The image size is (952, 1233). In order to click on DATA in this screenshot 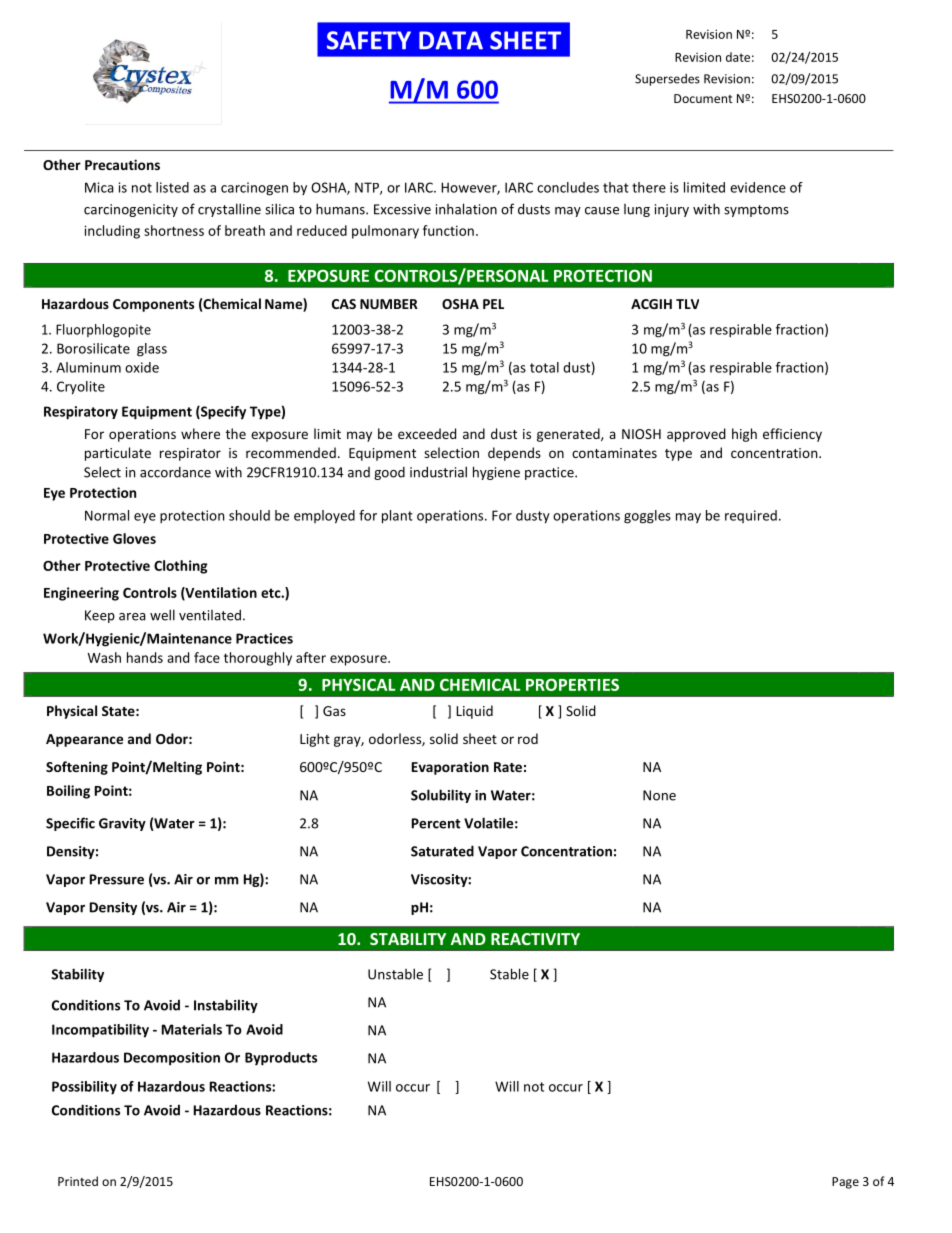, I will do `click(451, 40)`.
